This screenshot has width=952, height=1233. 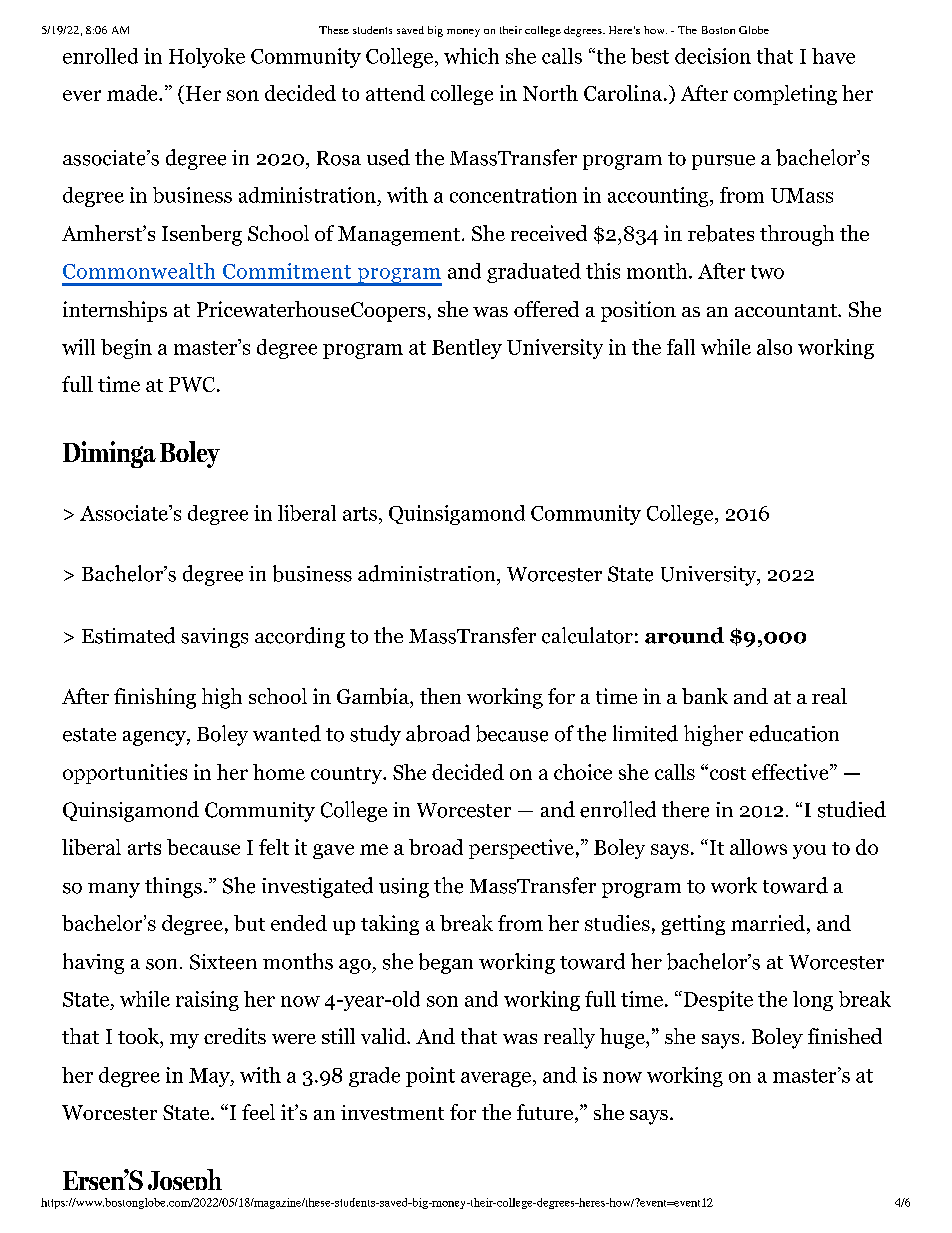 I want to click on made, so click(x=133, y=93).
